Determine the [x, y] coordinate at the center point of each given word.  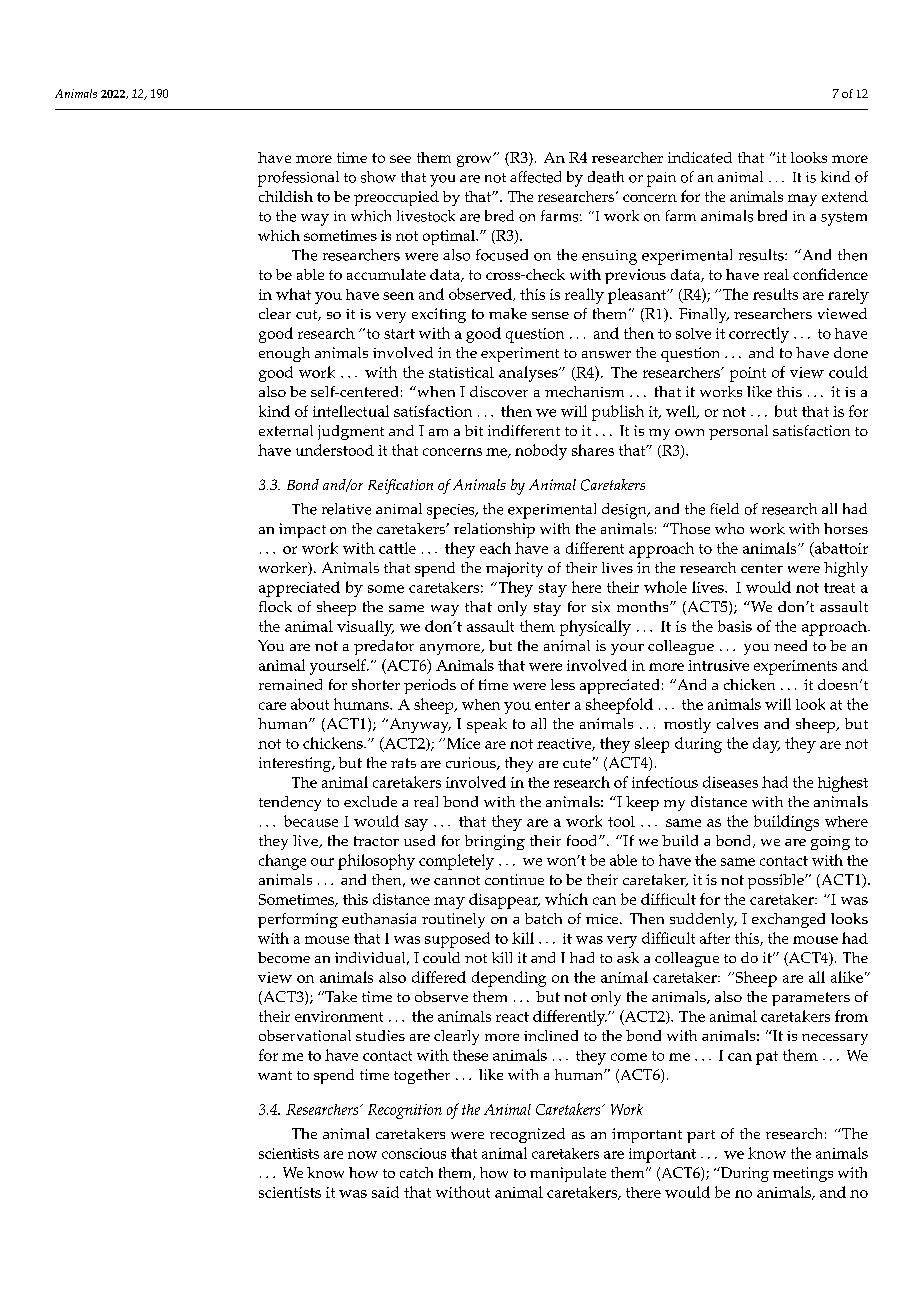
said [385, 1192]
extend [845, 196]
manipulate [568, 1174]
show [378, 177]
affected [535, 177]
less [563, 684]
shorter [376, 684]
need [790, 645]
